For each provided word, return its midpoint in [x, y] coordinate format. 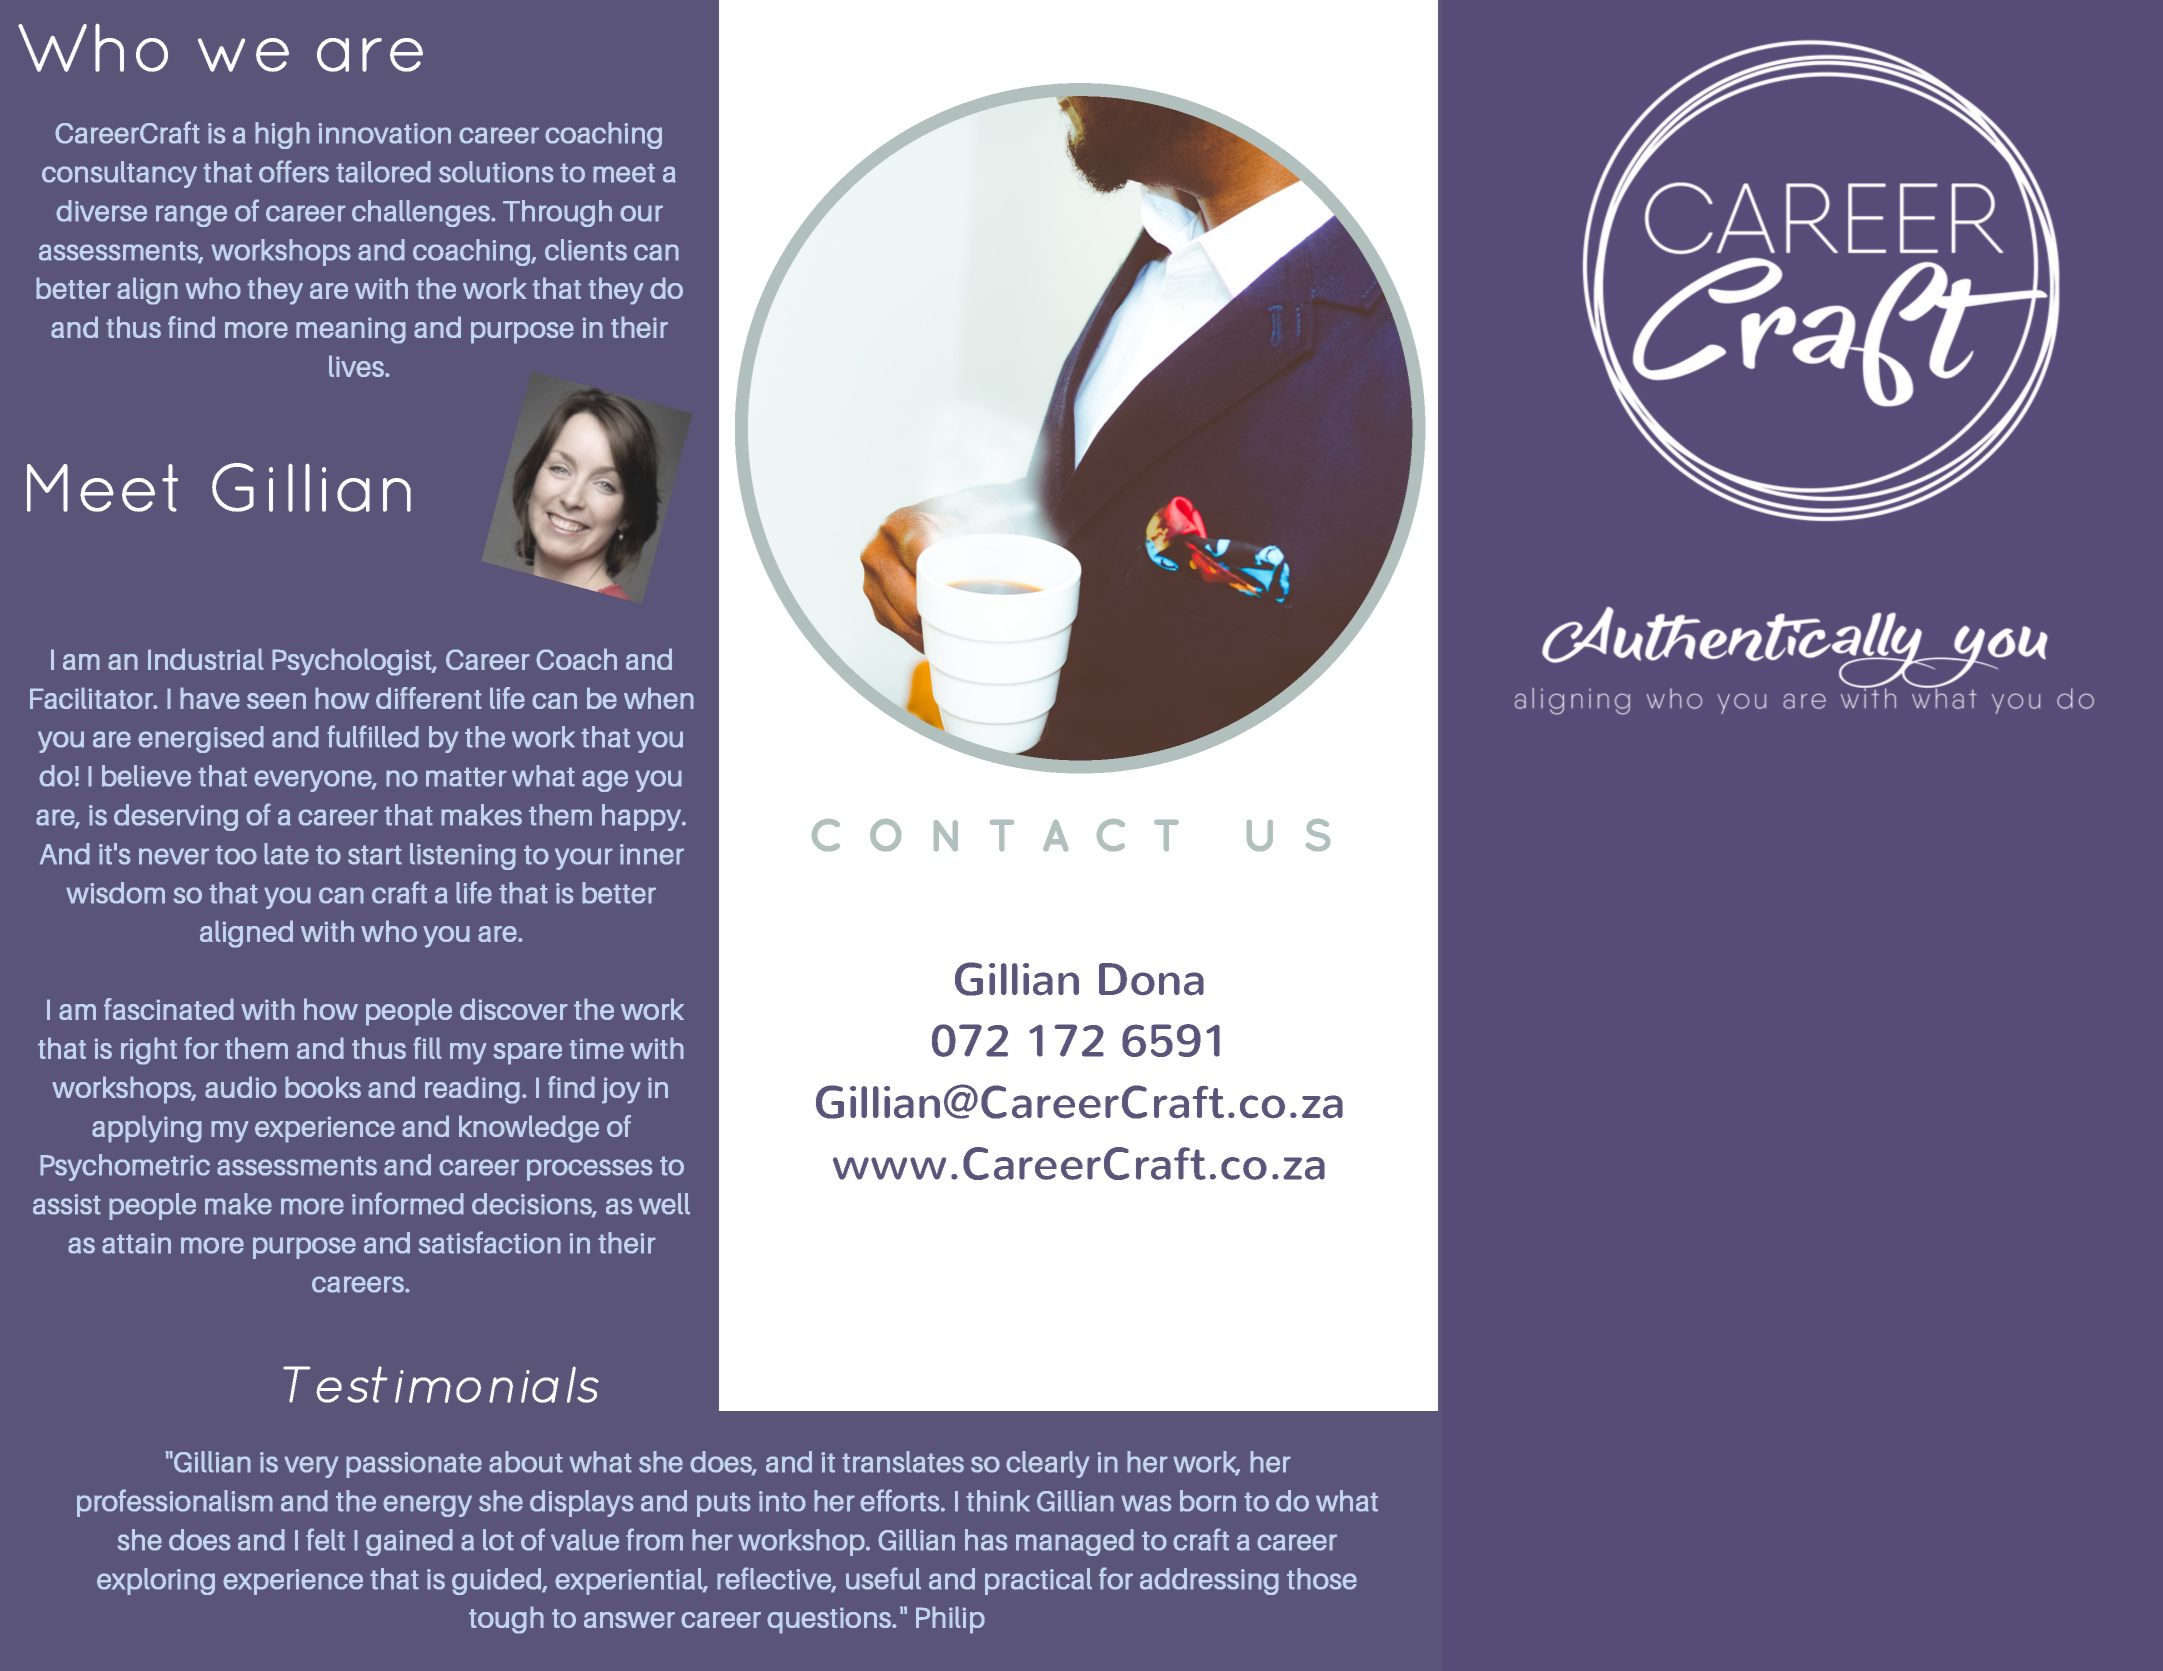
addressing [1209, 1581]
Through [557, 213]
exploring [156, 1581]
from [654, 1539]
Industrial [206, 659]
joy [621, 1090]
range [191, 216]
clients [586, 250]
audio [241, 1087]
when [659, 698]
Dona [1151, 979]
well [664, 1204]
